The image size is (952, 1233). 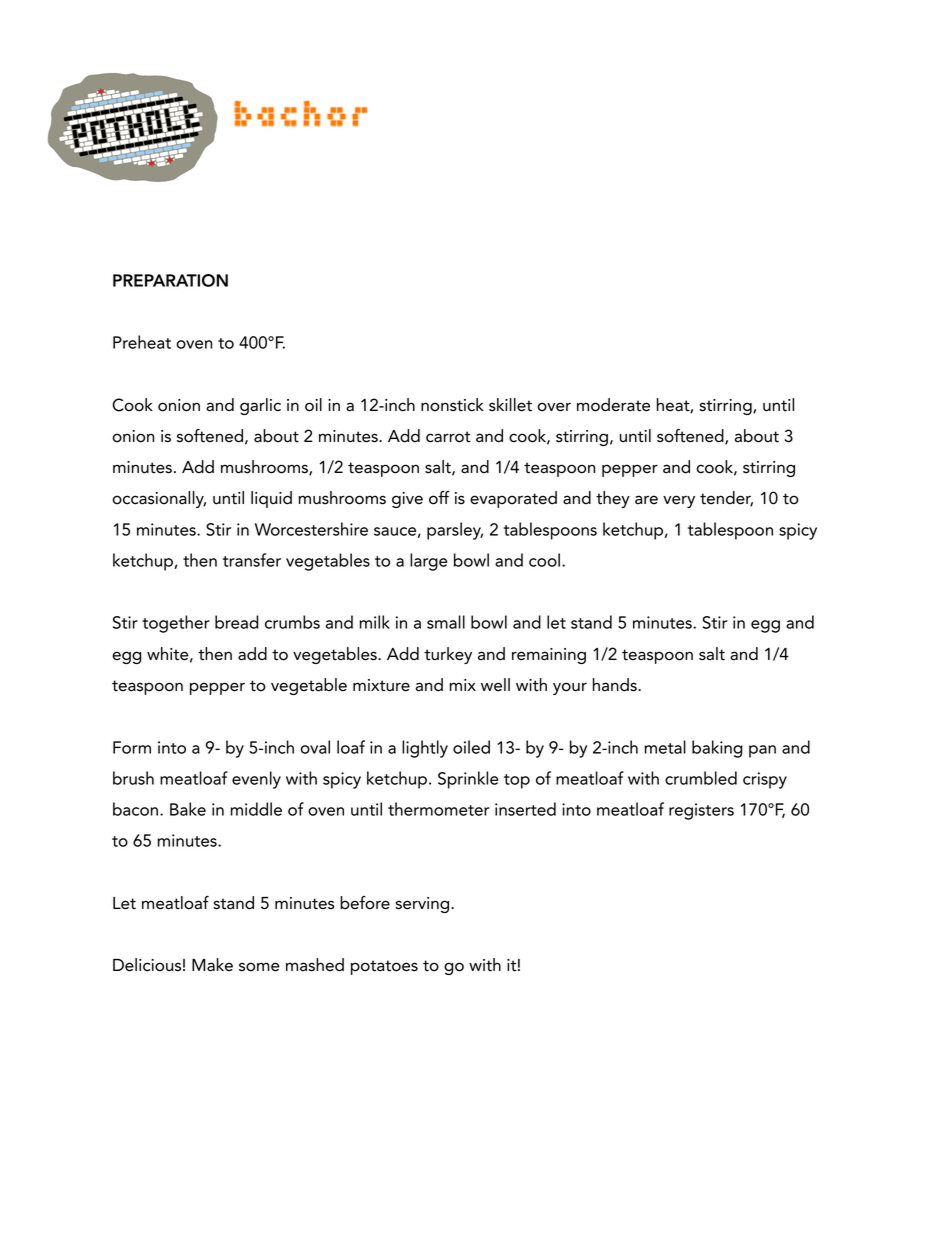 What do you see at coordinates (446, 622) in the screenshot?
I see `small` at bounding box center [446, 622].
